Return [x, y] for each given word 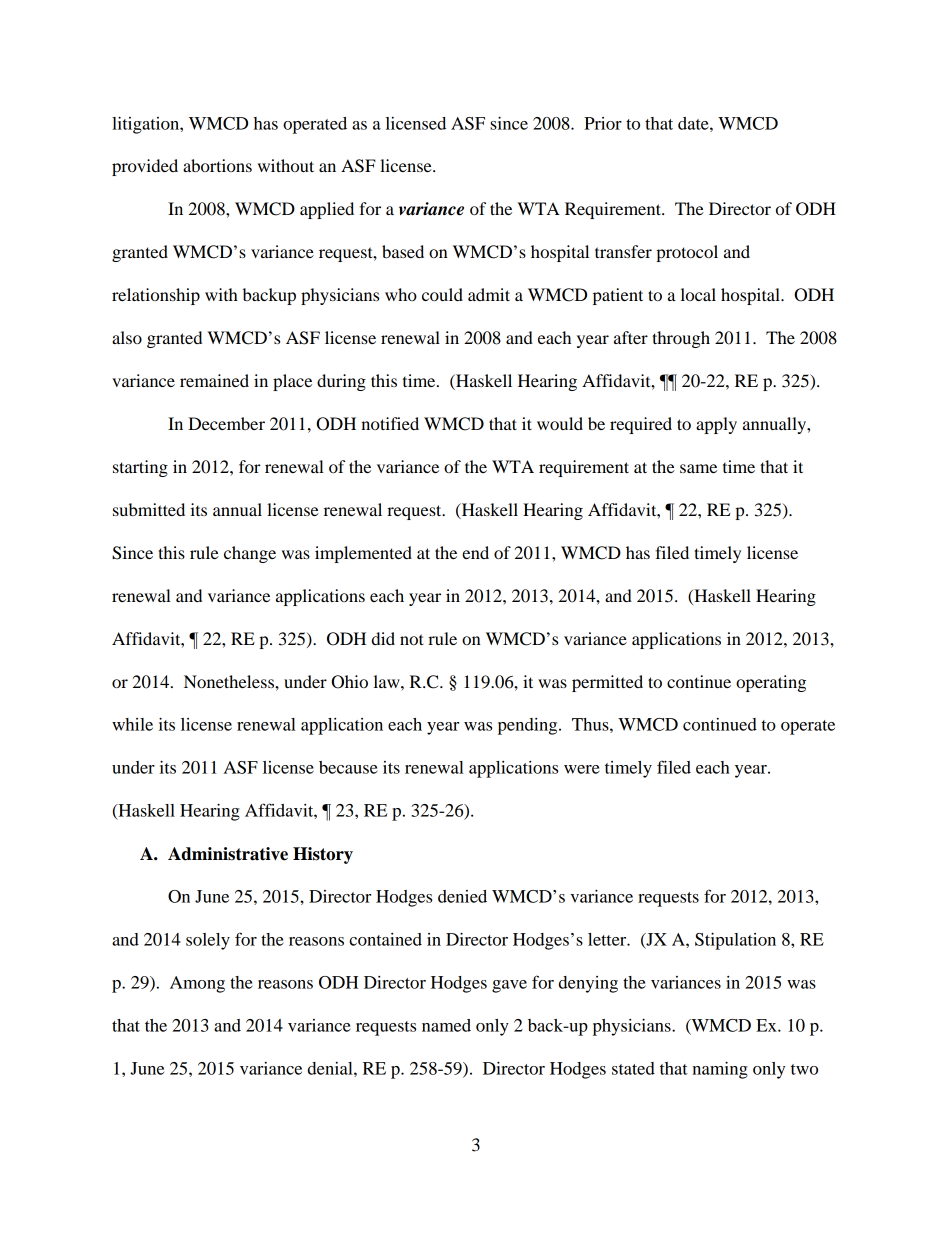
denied [462, 896]
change [250, 554]
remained [214, 380]
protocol [687, 253]
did [383, 638]
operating [771, 683]
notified [390, 423]
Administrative [228, 854]
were [582, 769]
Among [197, 984]
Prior [603, 123]
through [681, 339]
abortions [217, 165]
